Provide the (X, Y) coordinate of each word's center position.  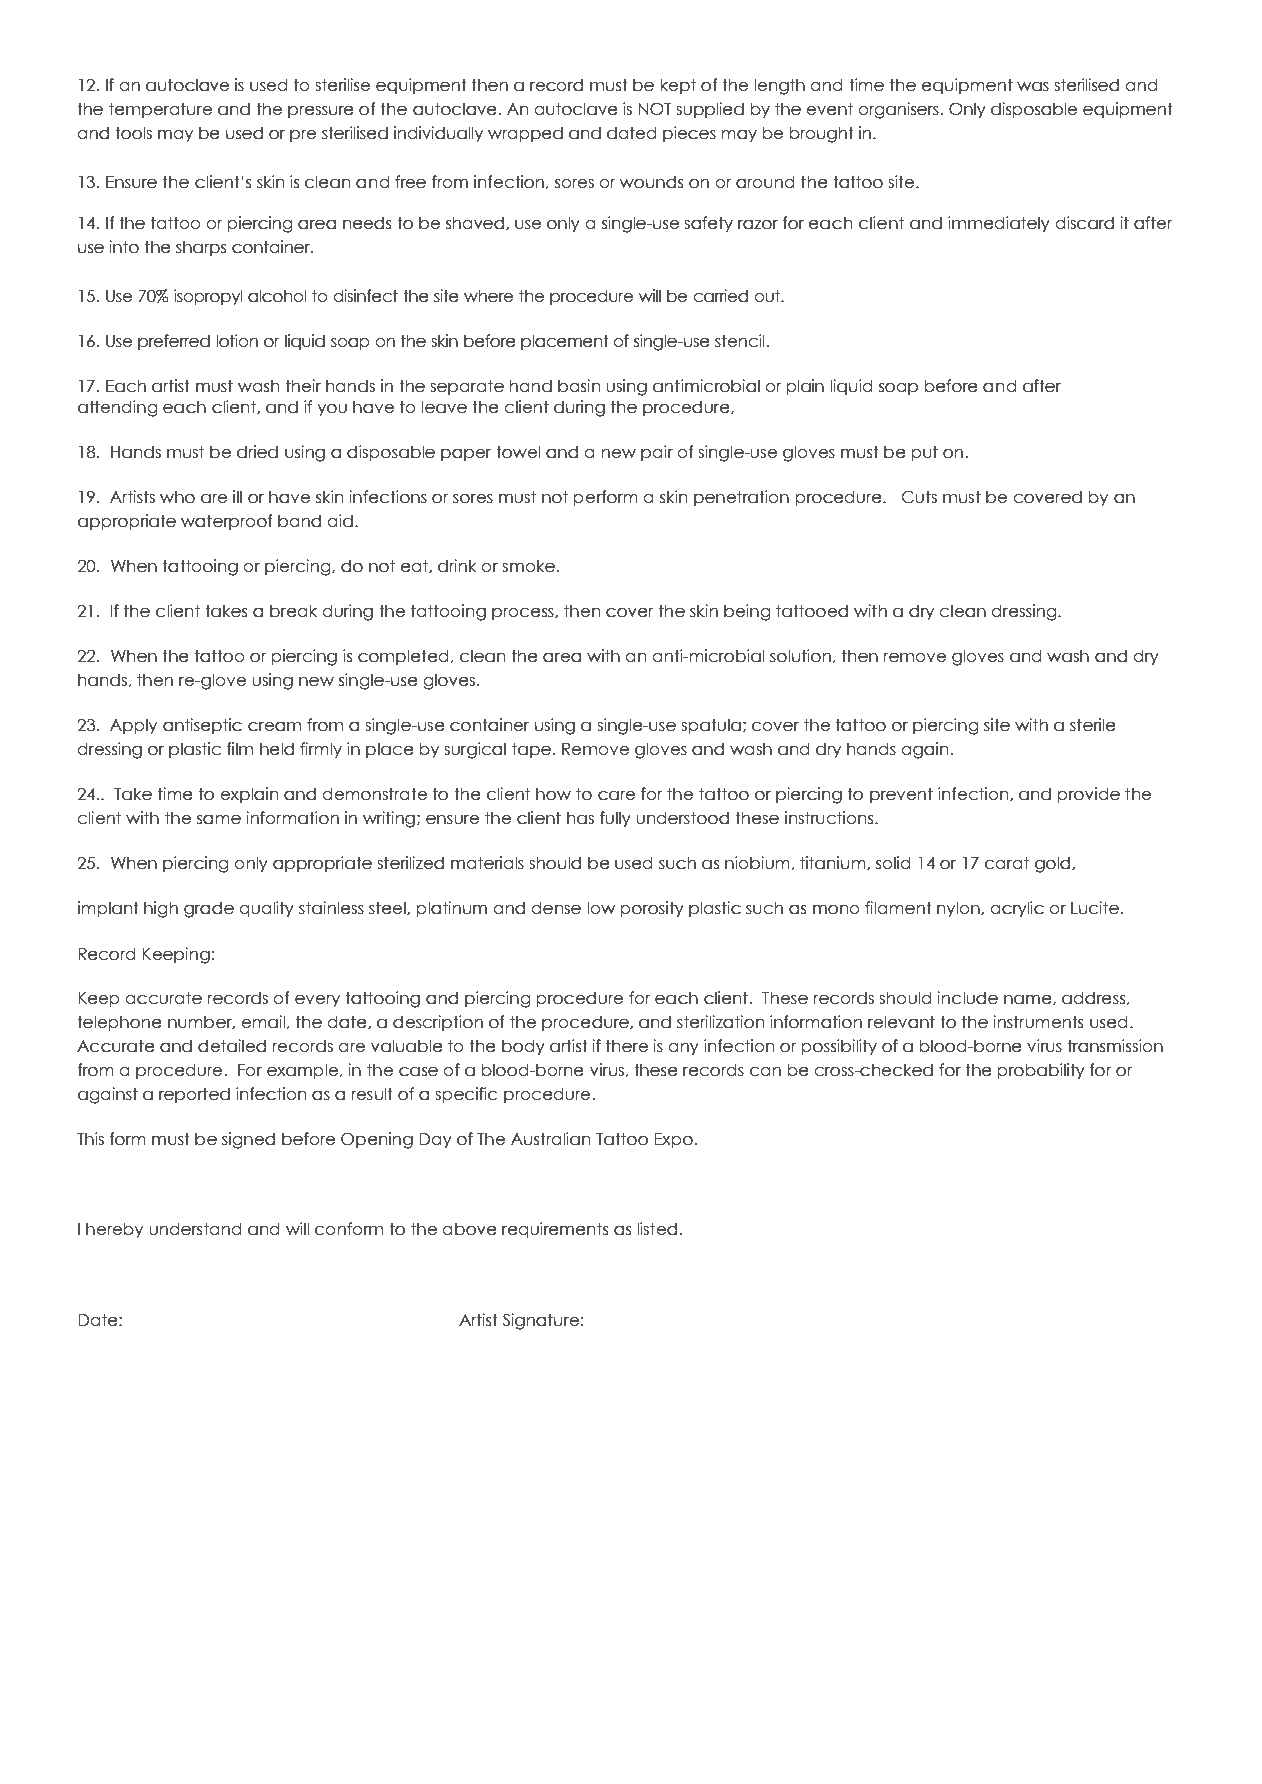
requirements (555, 1230)
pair (657, 453)
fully (615, 819)
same (219, 820)
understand (195, 1229)
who (177, 497)
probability (1041, 1071)
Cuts (919, 497)
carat (1007, 863)
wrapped (525, 134)
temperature (160, 110)
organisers (898, 110)
